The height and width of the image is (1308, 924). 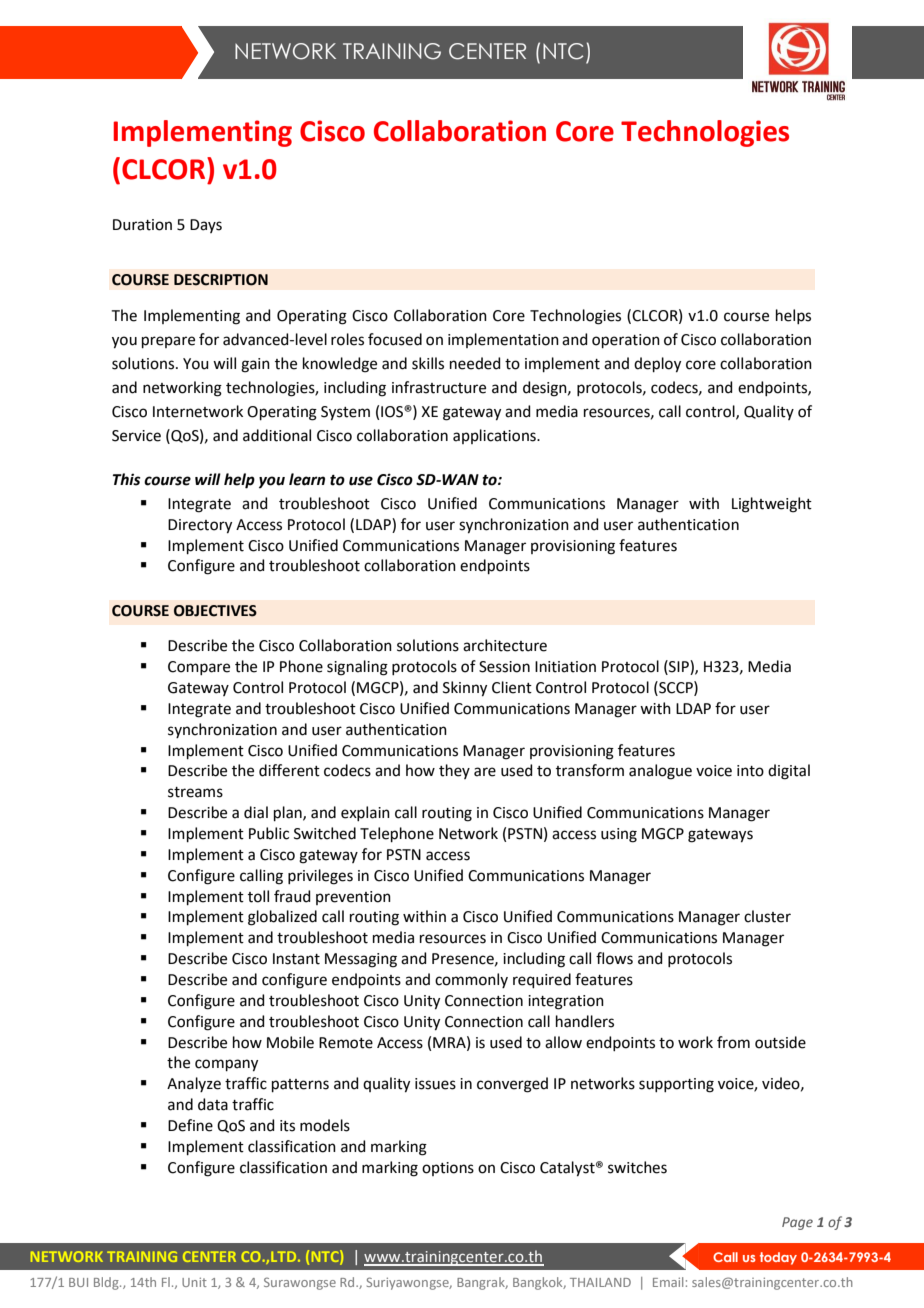 I want to click on they, so click(x=454, y=771).
